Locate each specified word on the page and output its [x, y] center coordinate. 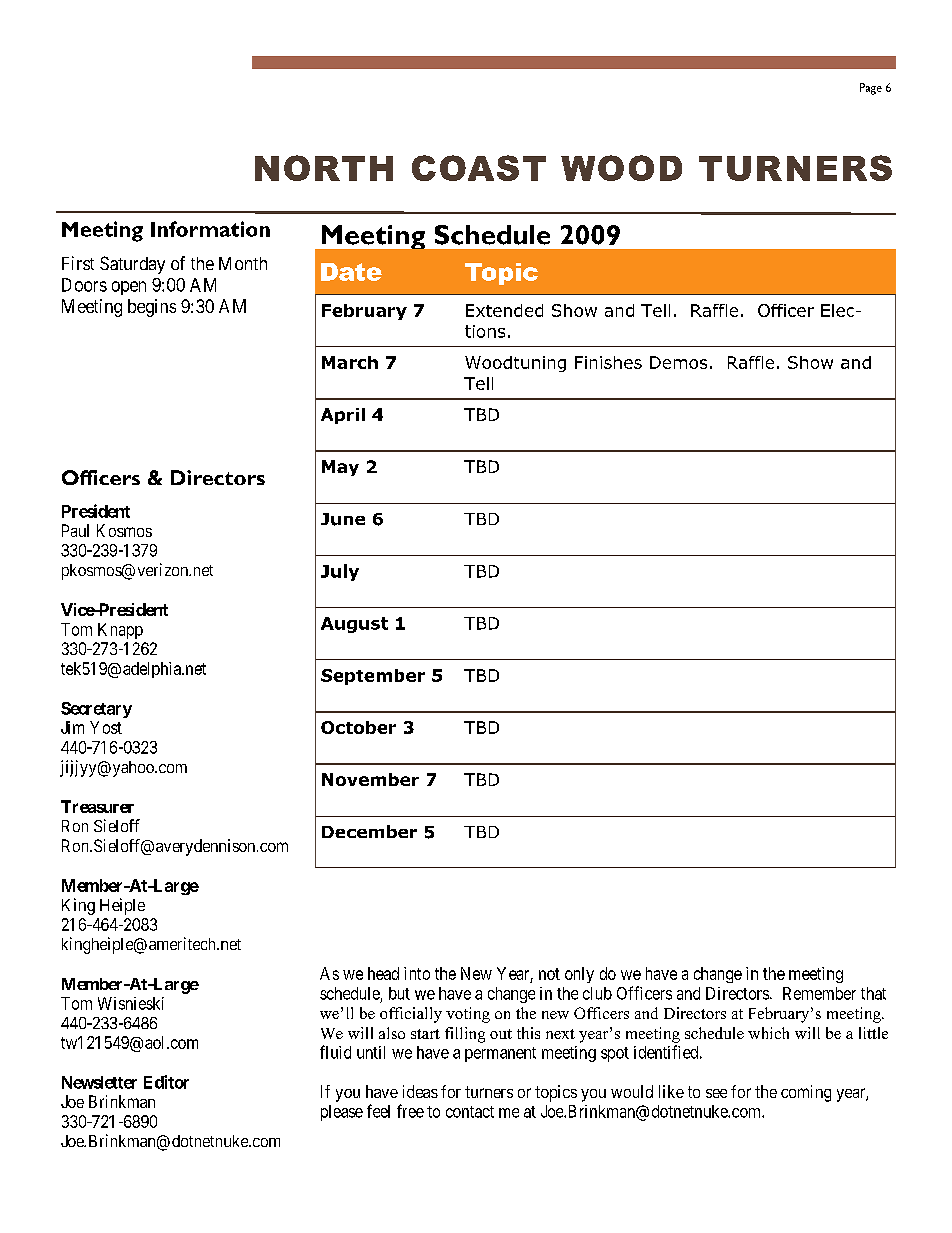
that [873, 993]
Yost [106, 727]
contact [470, 1112]
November [370, 779]
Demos [678, 362]
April [343, 416]
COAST [479, 168]
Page [871, 89]
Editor [166, 1082]
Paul [75, 530]
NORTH [324, 168]
